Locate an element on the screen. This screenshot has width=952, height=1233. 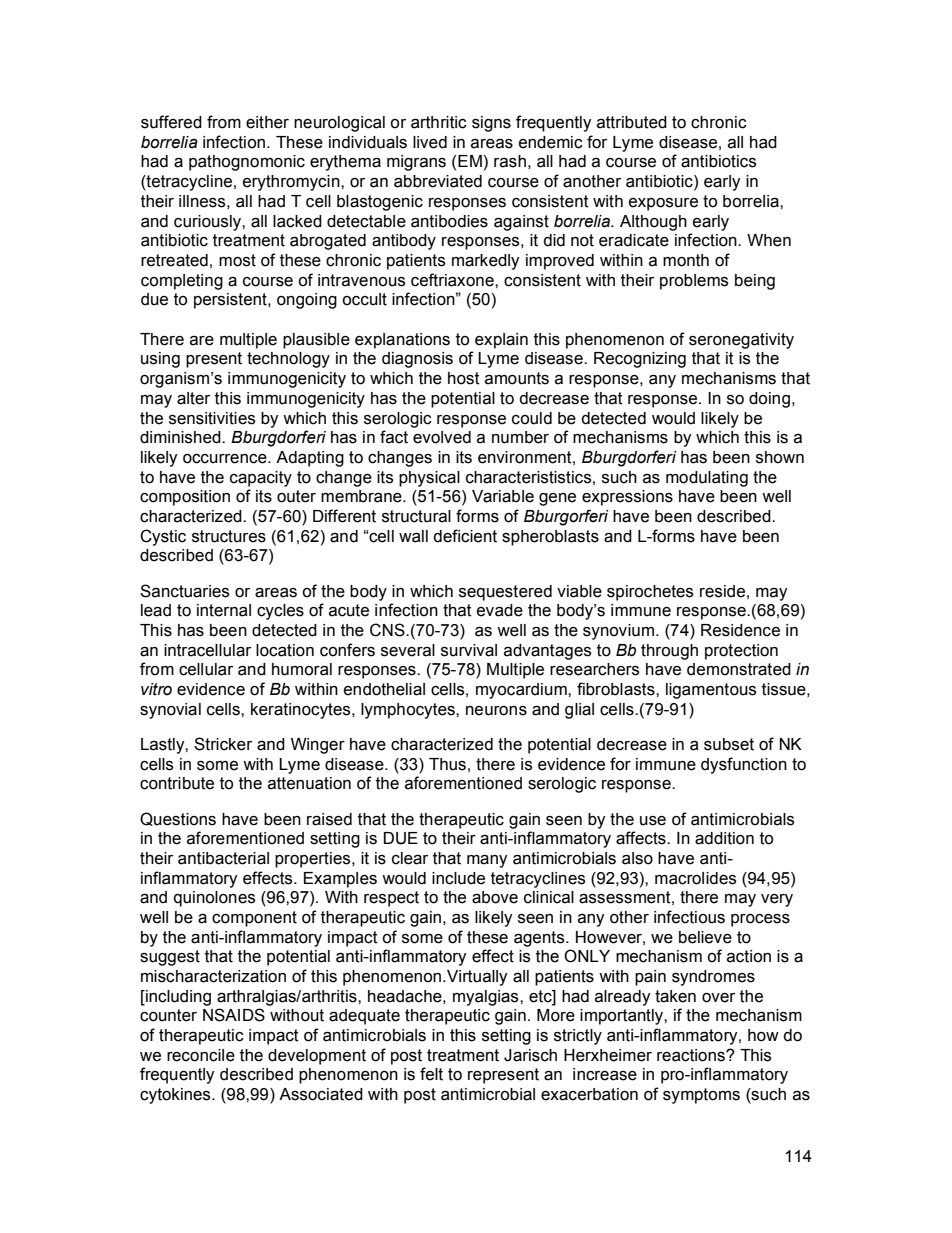
felt is located at coordinates (431, 1074).
